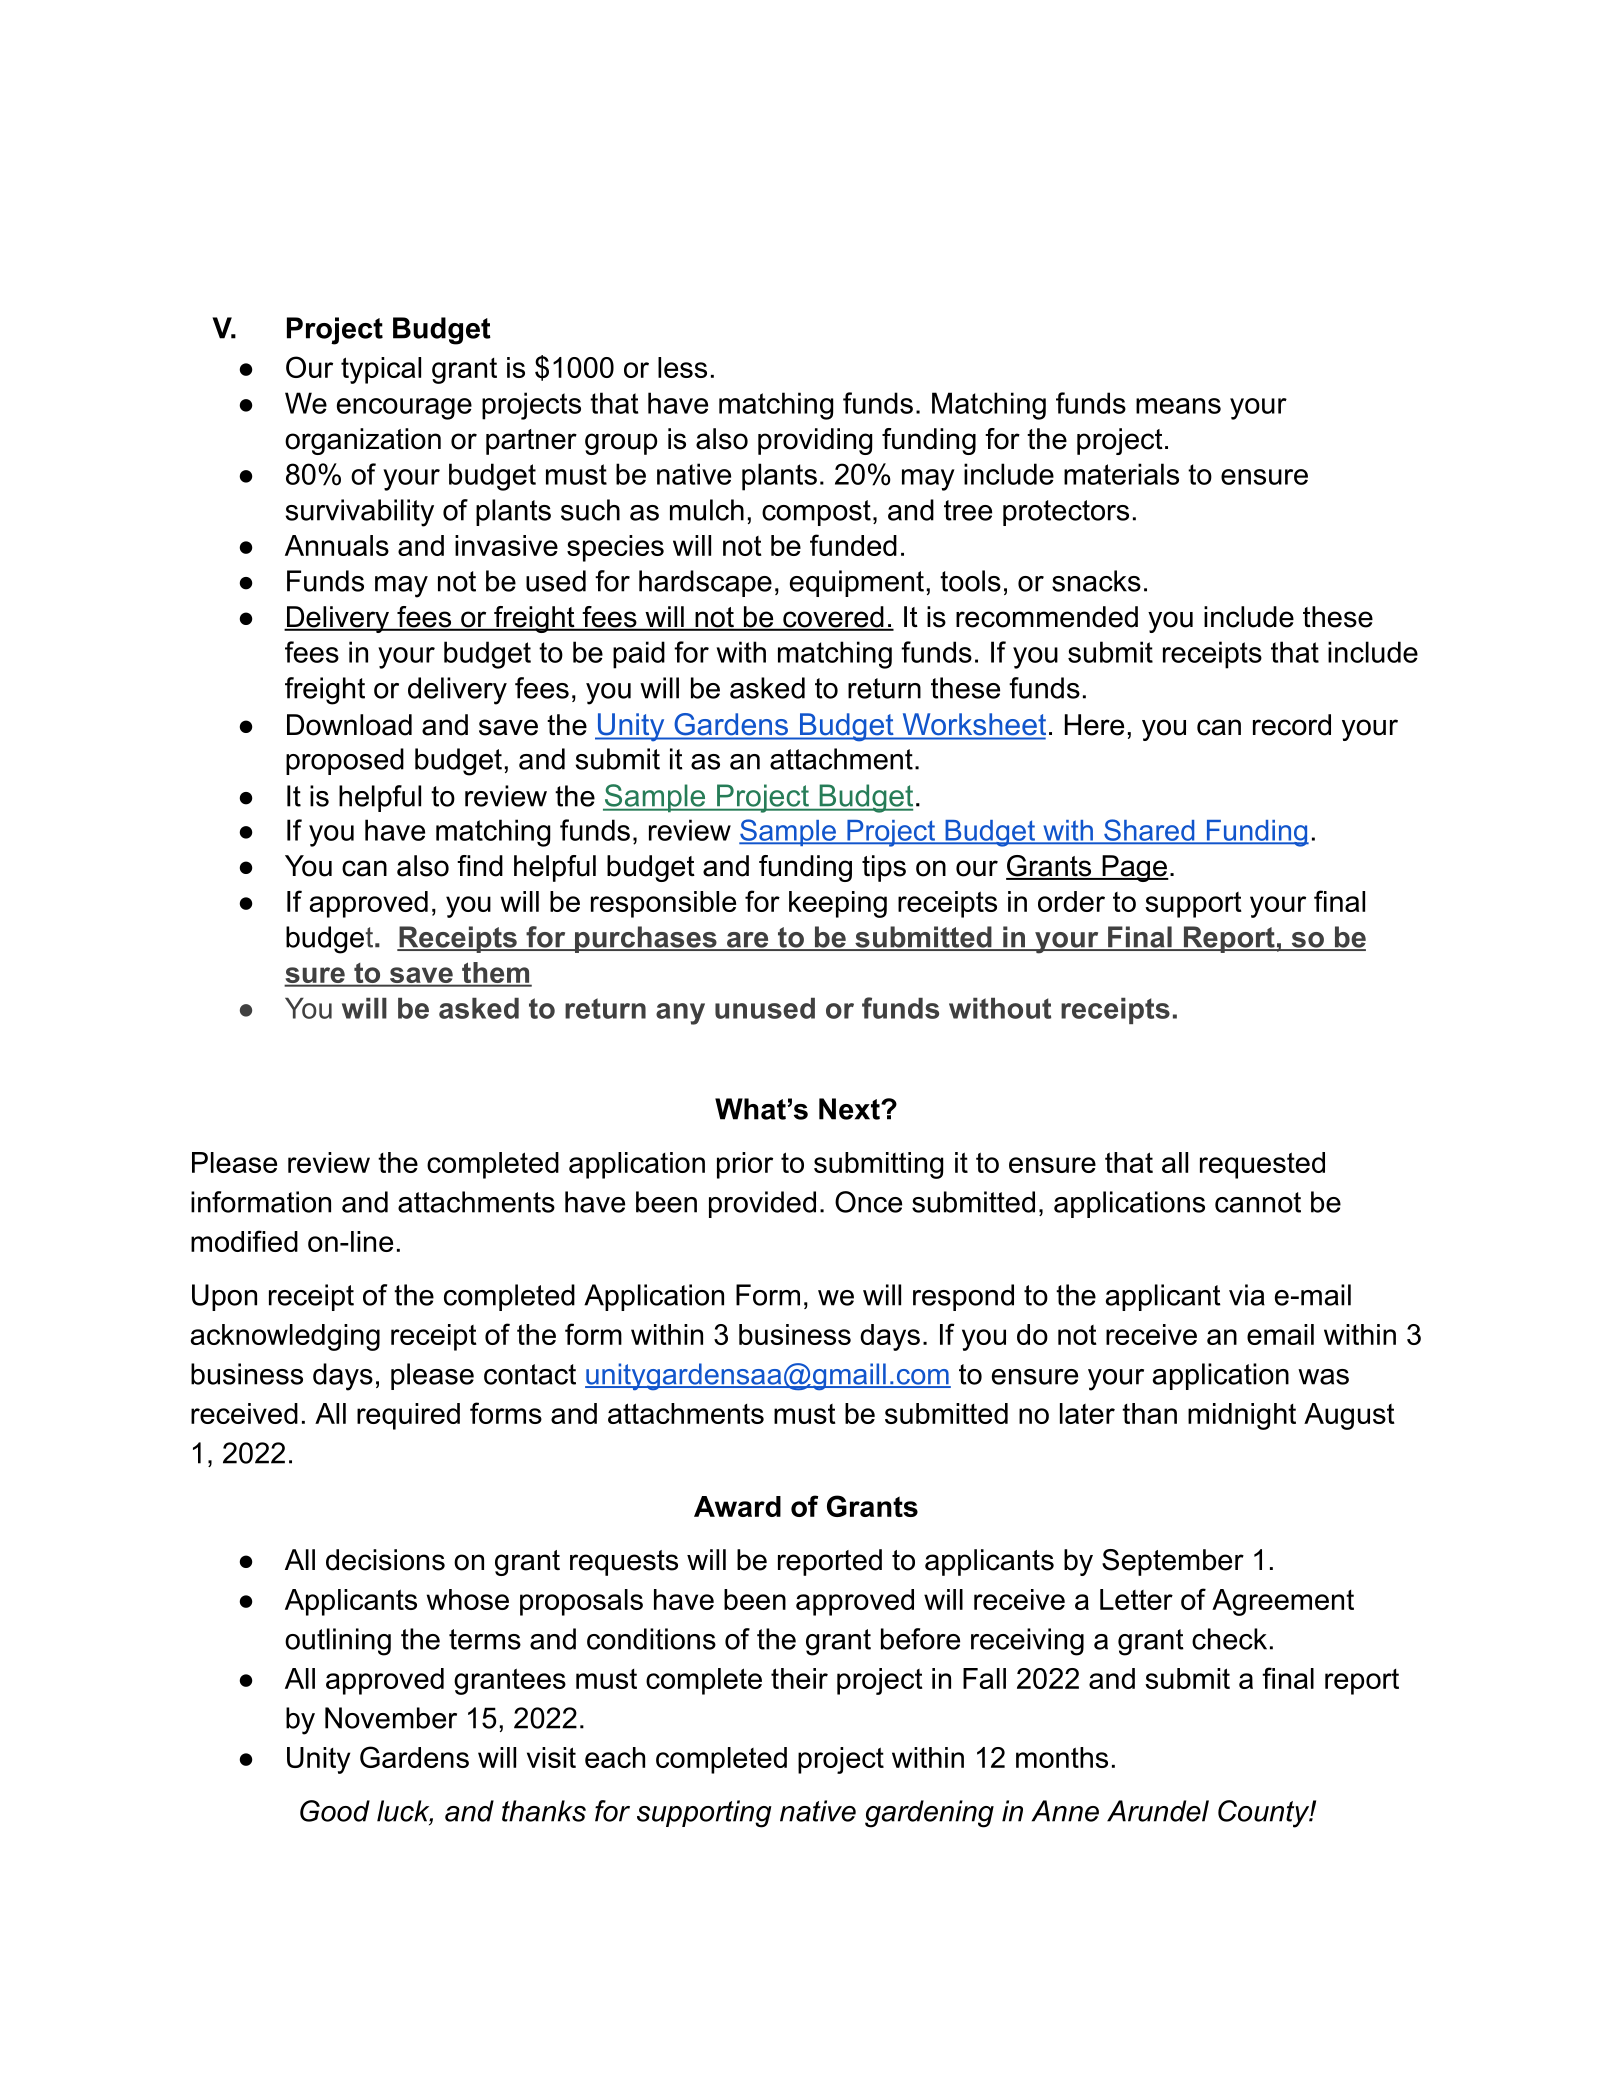 This page has width=1613, height=2088. Describe the element at coordinates (833, 618) in the page. I see `covered` at that location.
